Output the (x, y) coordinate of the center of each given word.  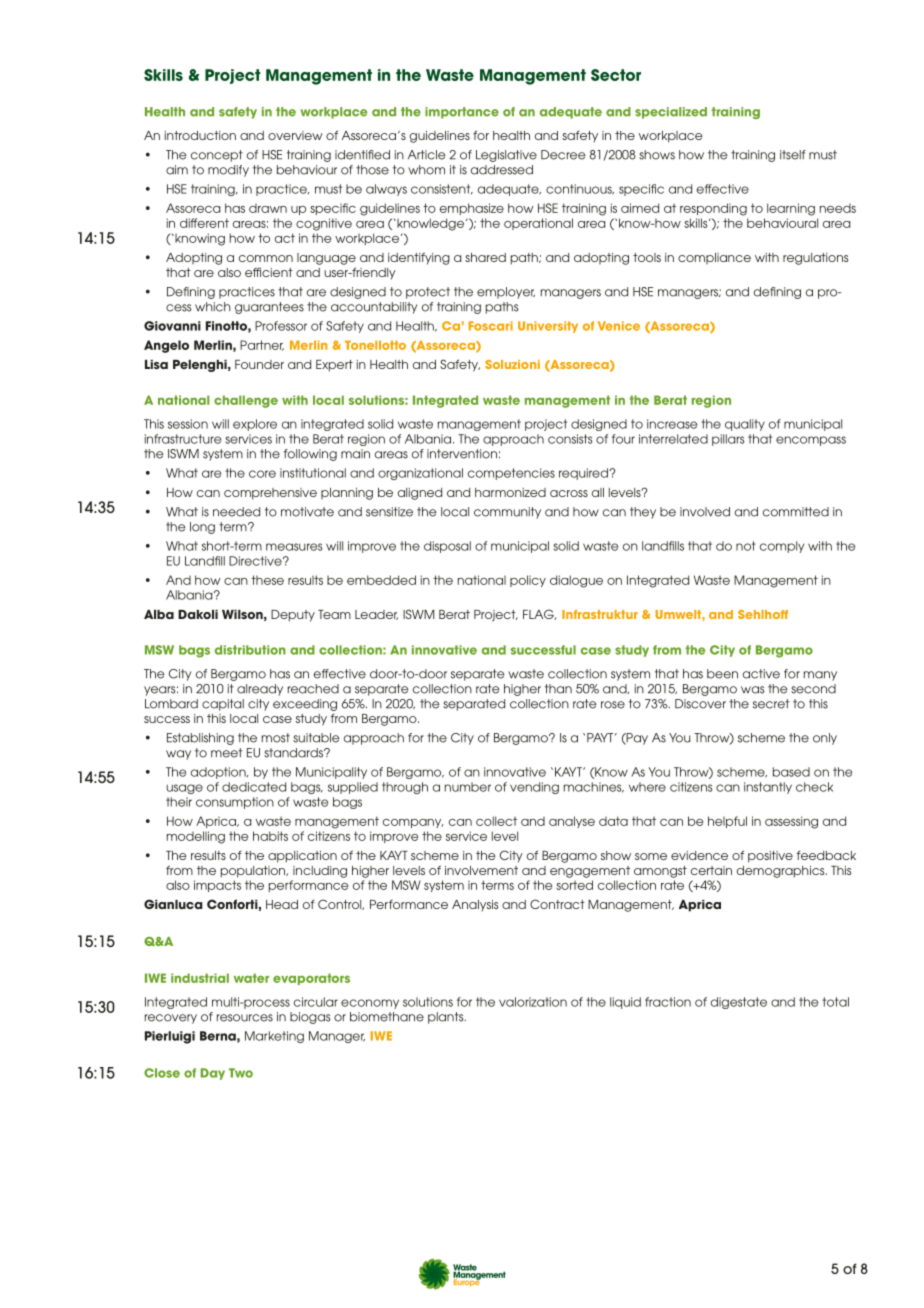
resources (245, 1018)
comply (782, 547)
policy (528, 581)
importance (462, 113)
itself (793, 155)
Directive (256, 561)
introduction (200, 135)
